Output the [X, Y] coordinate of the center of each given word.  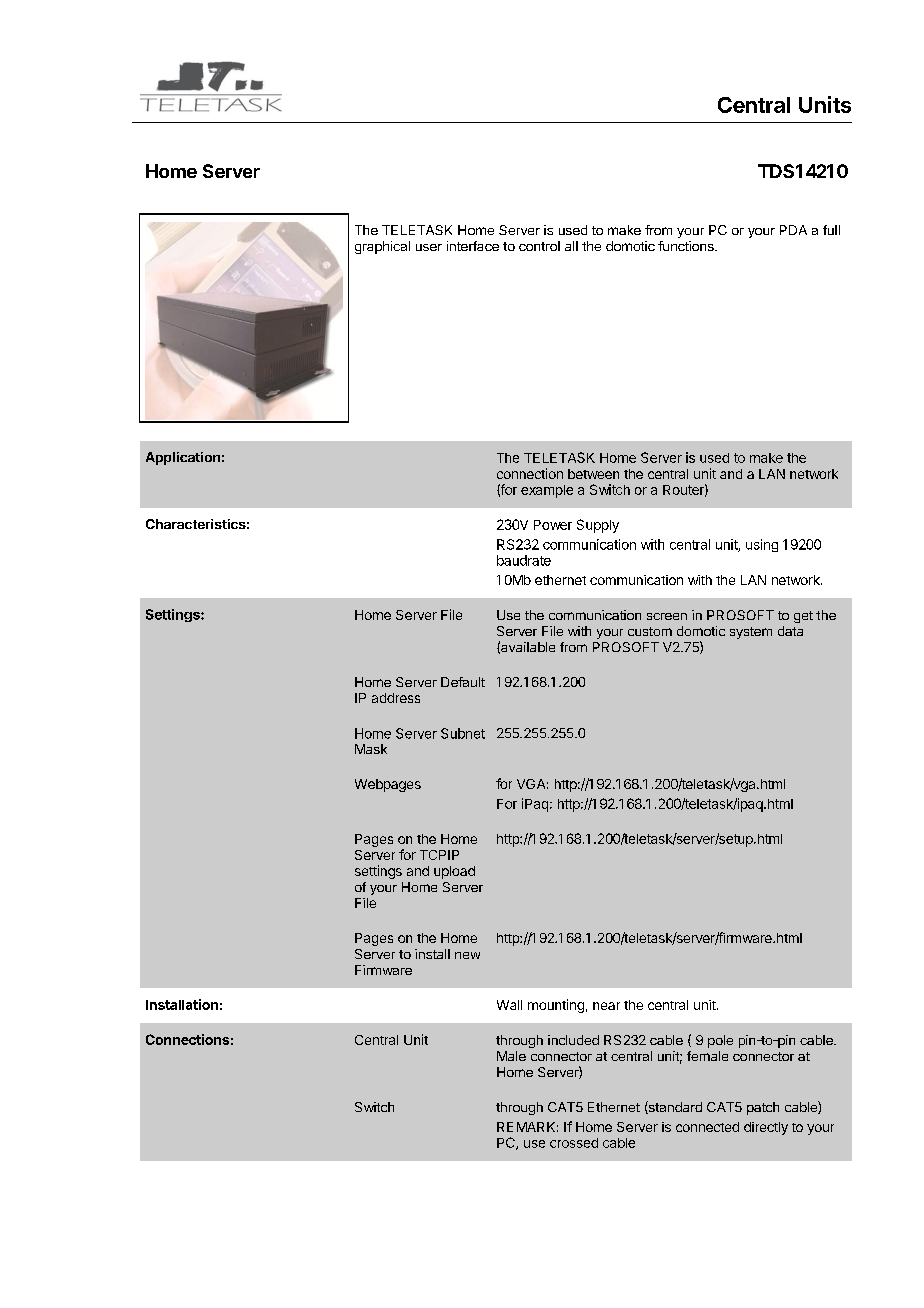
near [606, 1006]
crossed [574, 1143]
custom [650, 631]
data [790, 631]
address [396, 698]
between [593, 474]
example [547, 491]
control [539, 246]
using [762, 545]
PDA [793, 230]
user [429, 247]
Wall [509, 1005]
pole [720, 1041]
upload [454, 872]
